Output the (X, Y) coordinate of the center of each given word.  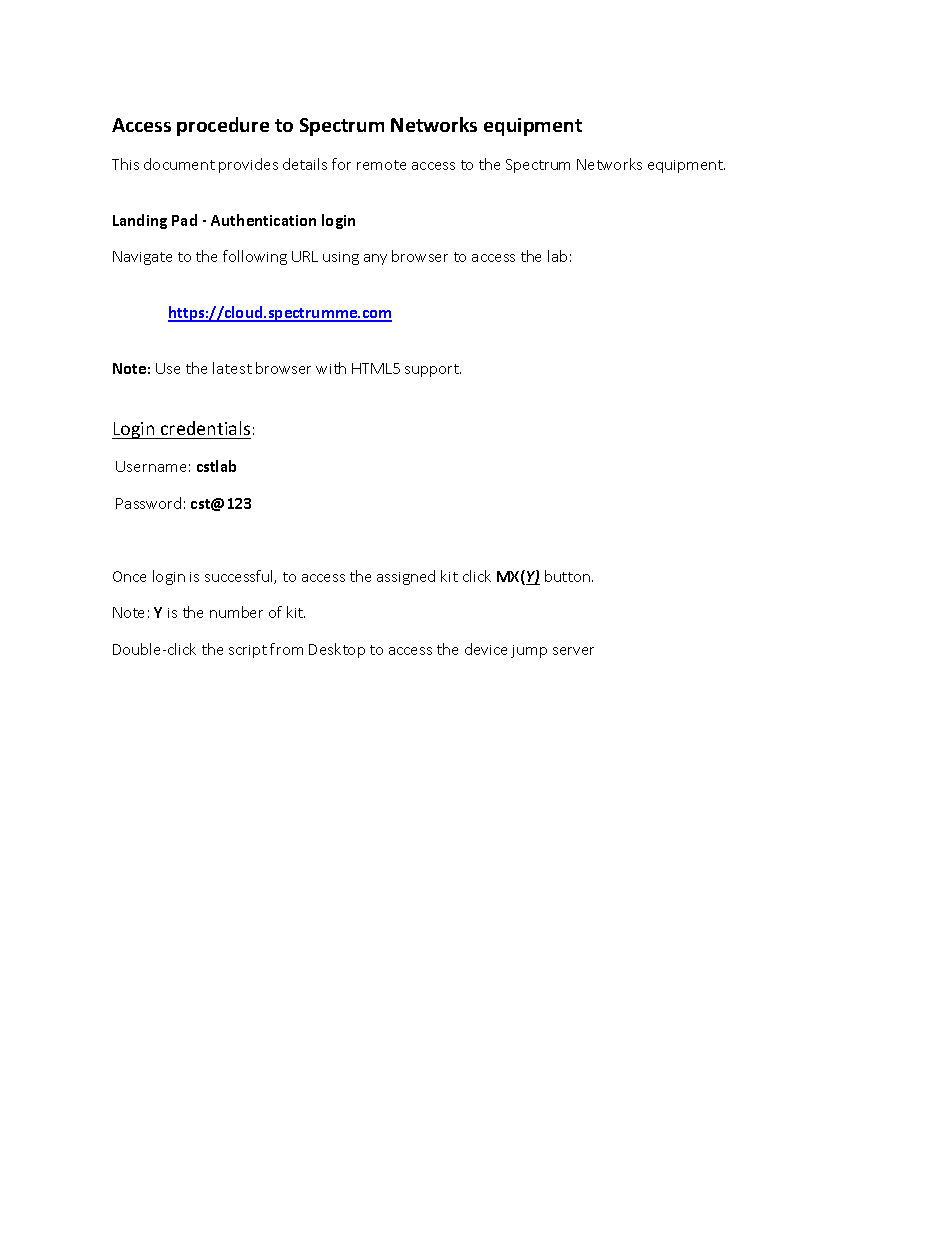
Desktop (337, 650)
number (236, 612)
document (179, 164)
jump (529, 651)
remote (381, 165)
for (341, 164)
